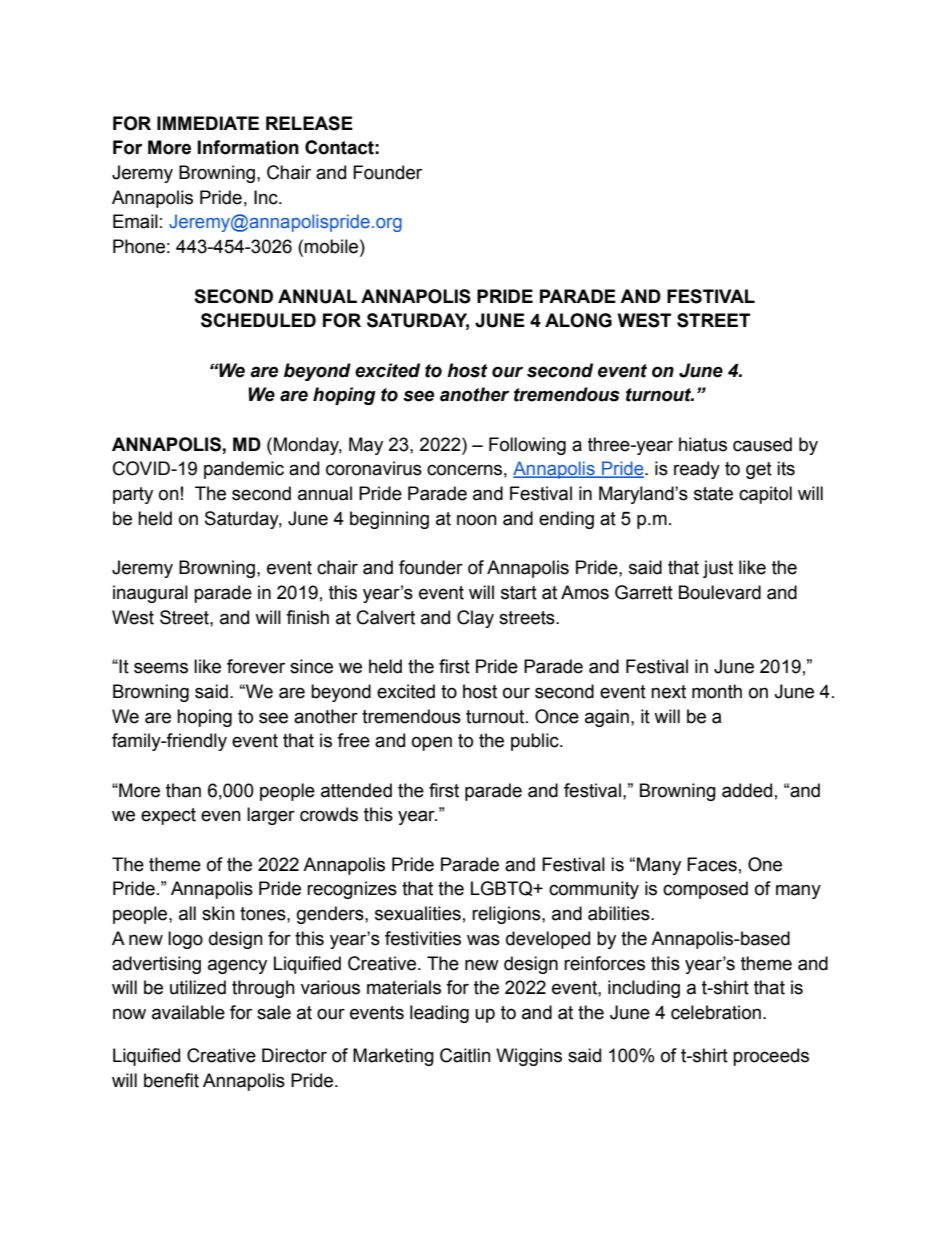 The height and width of the page is (1233, 952). I want to click on benefit, so click(171, 1080).
